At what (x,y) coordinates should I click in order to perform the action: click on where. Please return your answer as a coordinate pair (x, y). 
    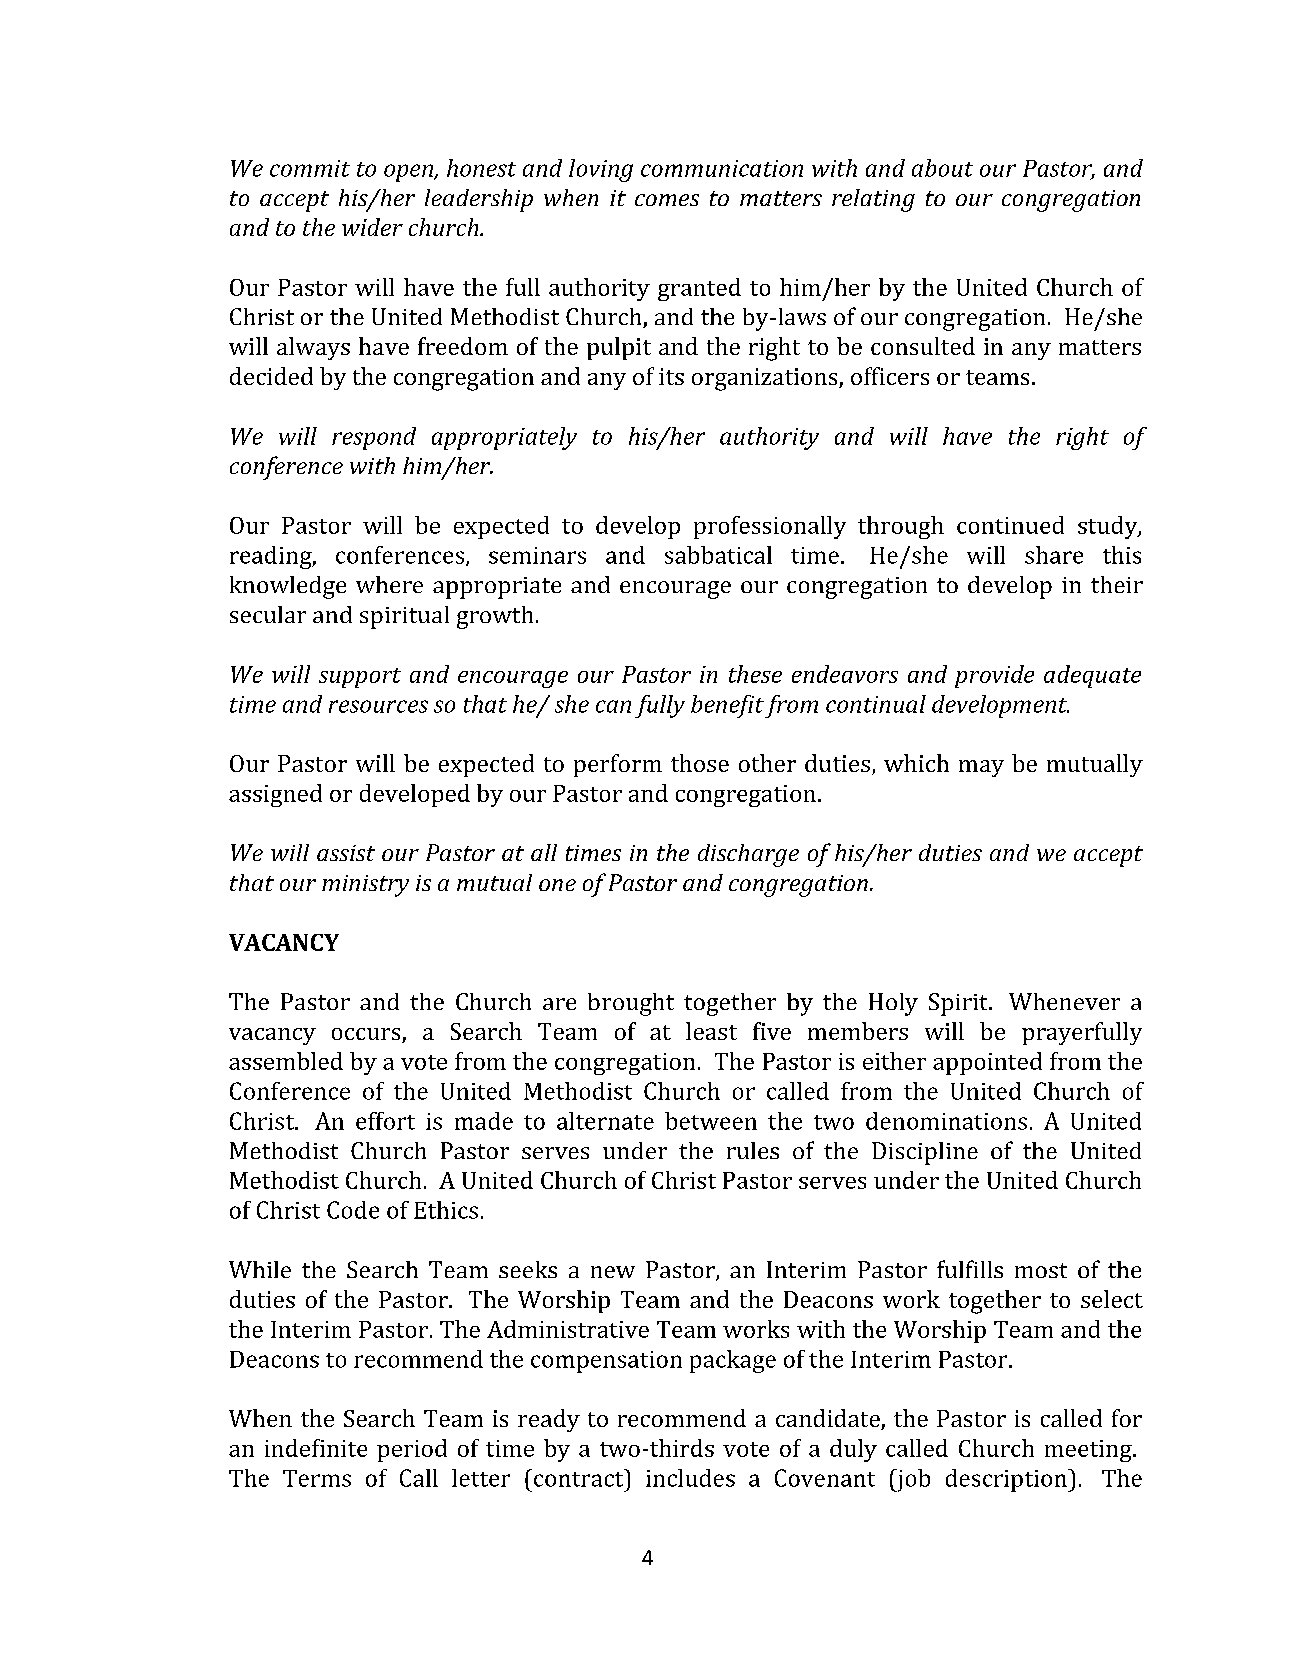
    Looking at the image, I should click on (389, 584).
